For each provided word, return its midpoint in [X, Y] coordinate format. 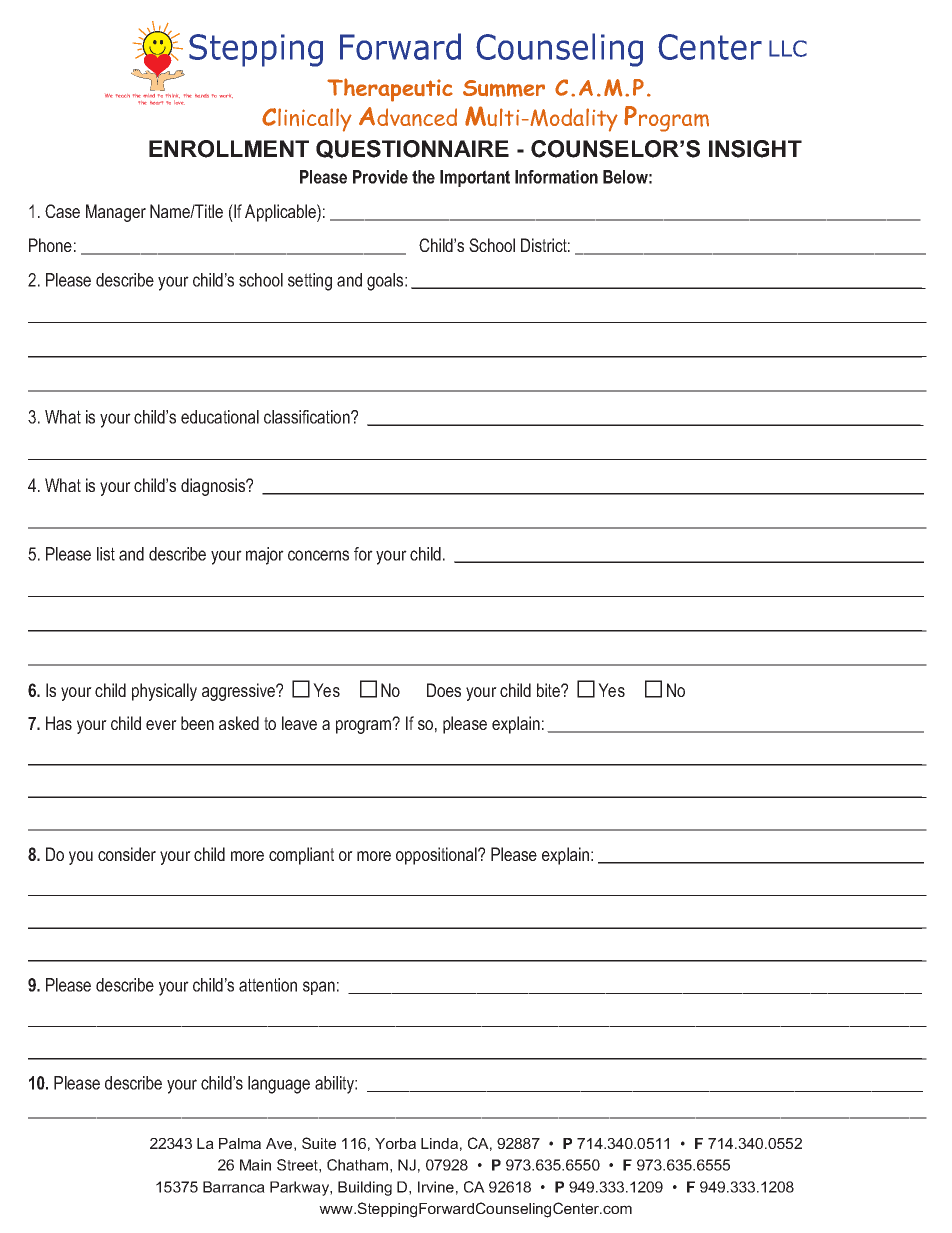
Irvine [436, 1187]
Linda [439, 1143]
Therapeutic [390, 90]
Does [444, 690]
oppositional [437, 856]
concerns [318, 555]
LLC [788, 48]
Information [556, 177]
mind [149, 95]
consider [127, 854]
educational [220, 417]
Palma [240, 1143]
